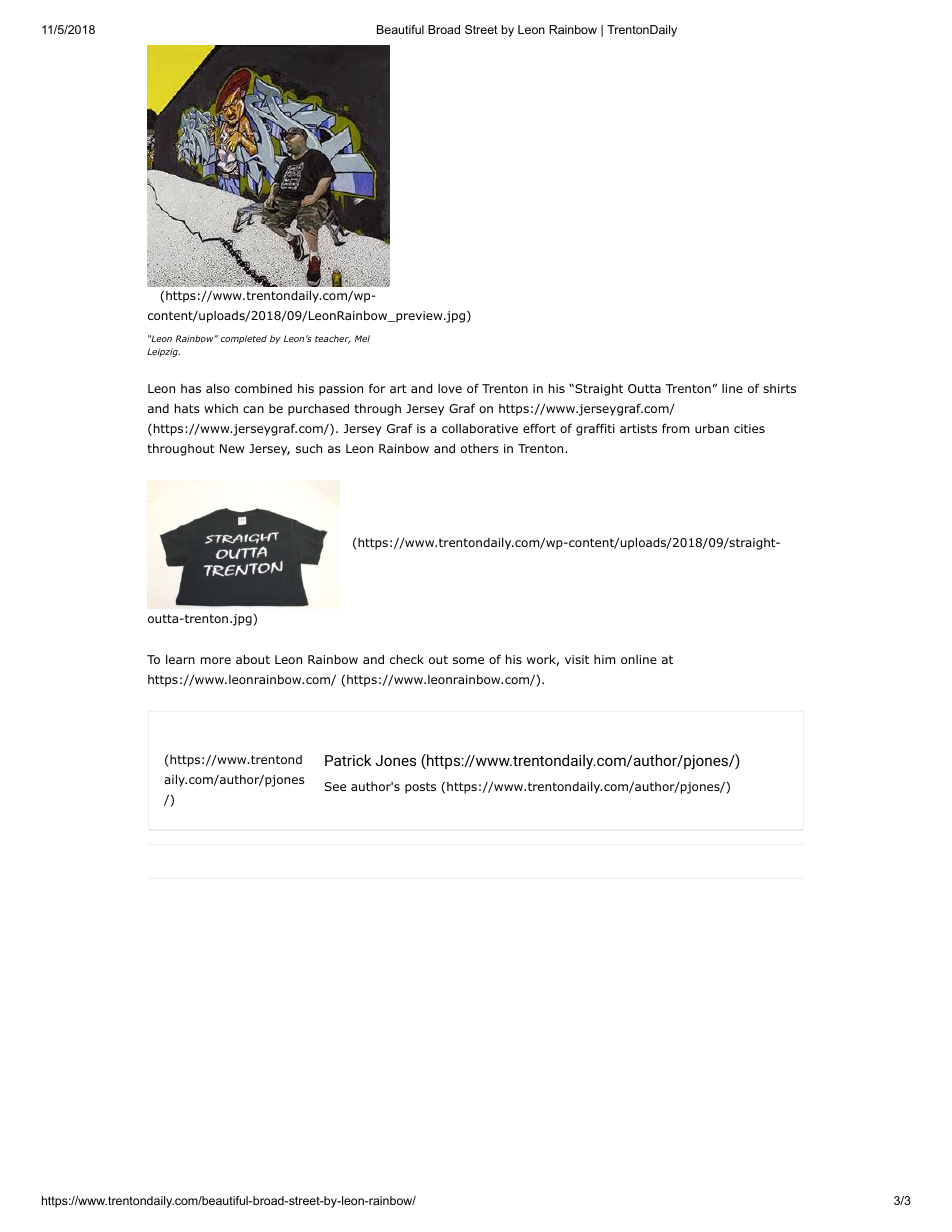 This image has width=952, height=1232. What do you see at coordinates (407, 659) in the image?
I see `check` at bounding box center [407, 659].
